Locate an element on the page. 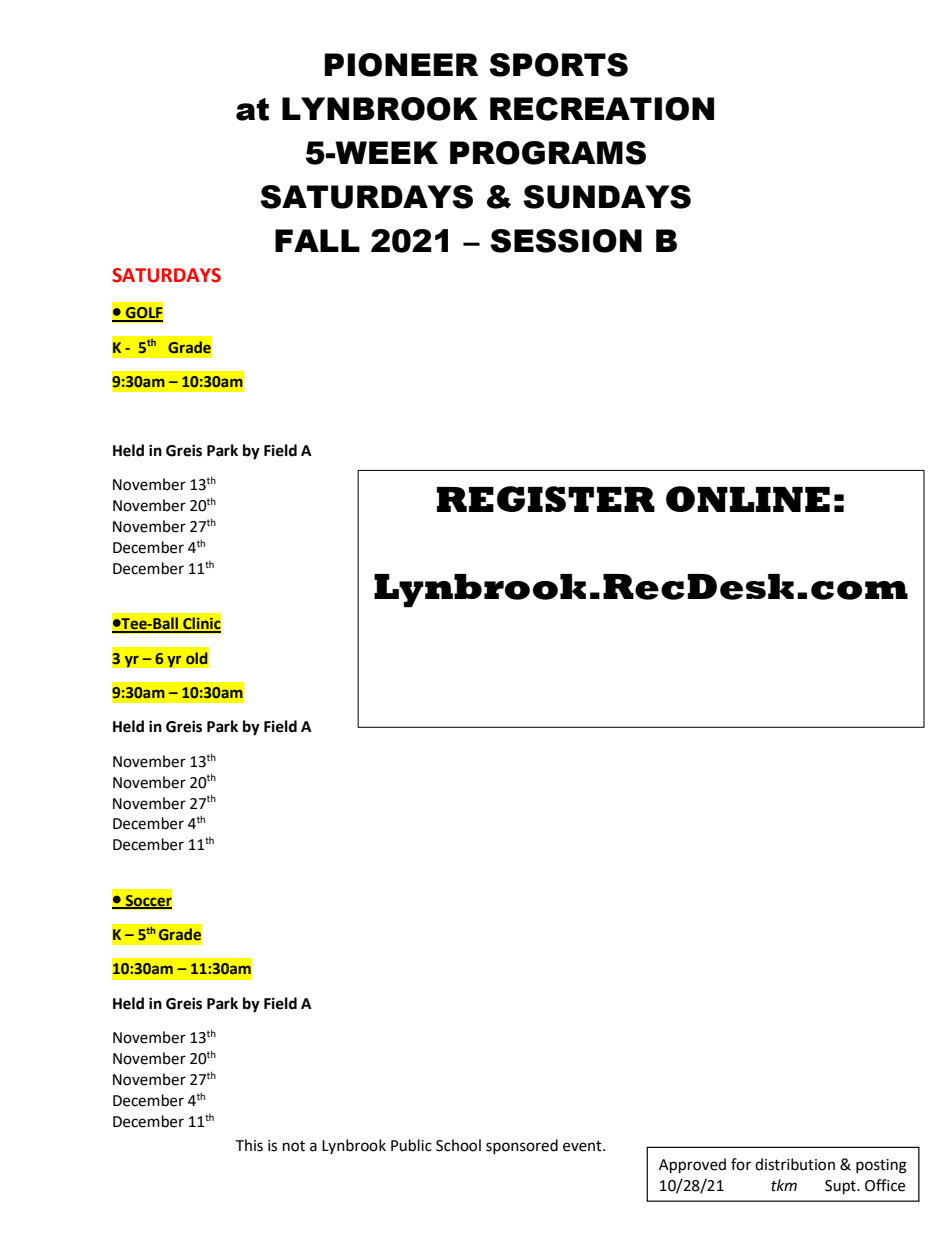  PIONEER is located at coordinates (401, 65).
